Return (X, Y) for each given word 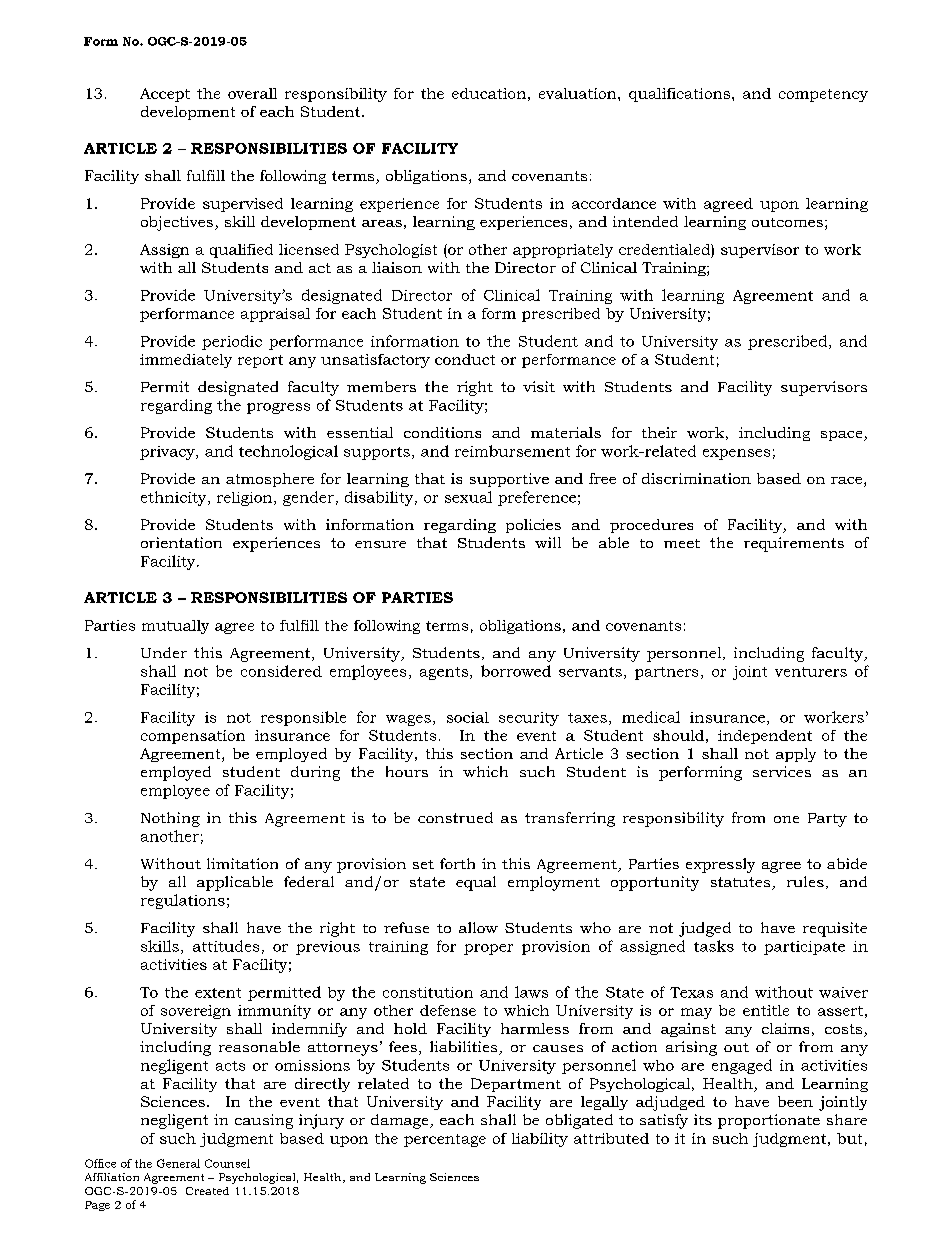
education (489, 93)
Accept (165, 95)
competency (823, 95)
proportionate (769, 1121)
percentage (445, 1140)
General (178, 1163)
